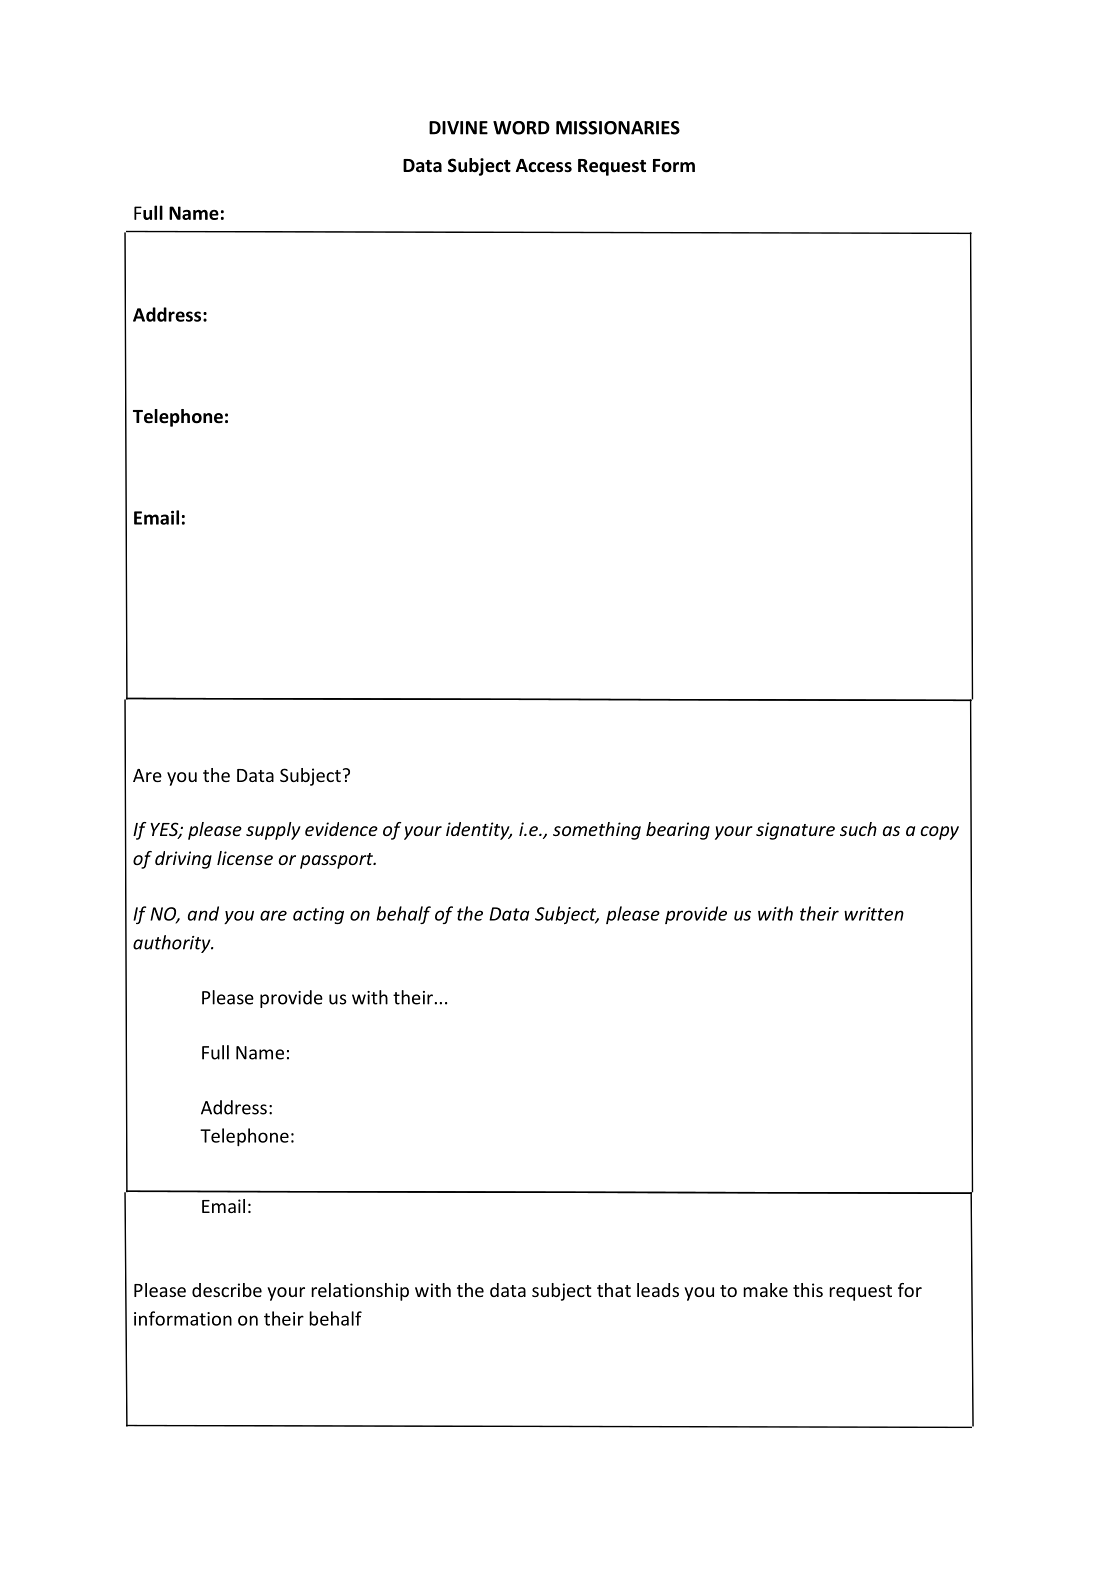  What do you see at coordinates (808, 1290) in the screenshot?
I see `this` at bounding box center [808, 1290].
